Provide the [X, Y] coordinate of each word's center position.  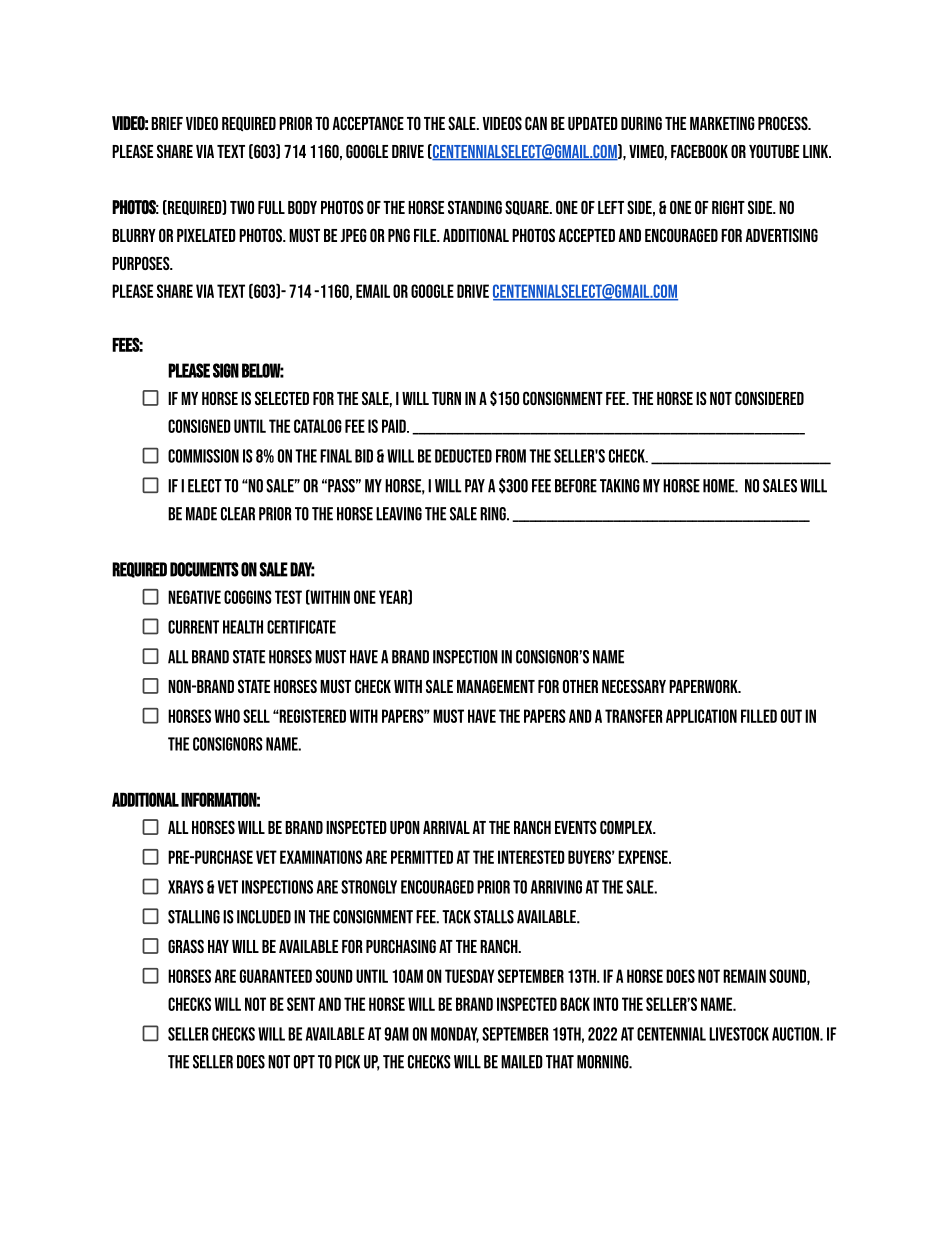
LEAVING [399, 514]
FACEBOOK [699, 151]
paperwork [704, 686]
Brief [167, 123]
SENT [301, 1004]
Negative [194, 597]
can [536, 123]
